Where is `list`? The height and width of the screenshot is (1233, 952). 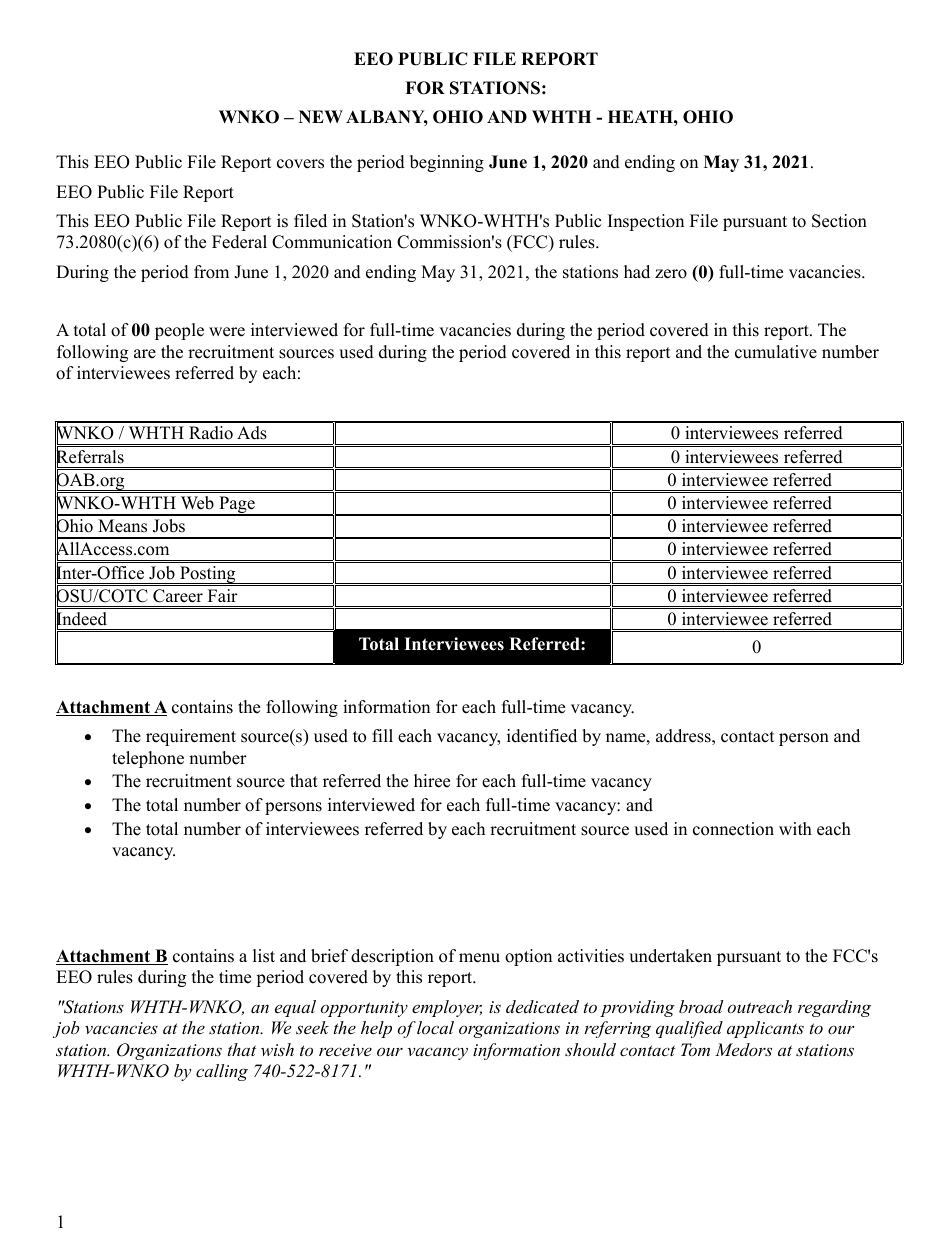
list is located at coordinates (264, 956).
